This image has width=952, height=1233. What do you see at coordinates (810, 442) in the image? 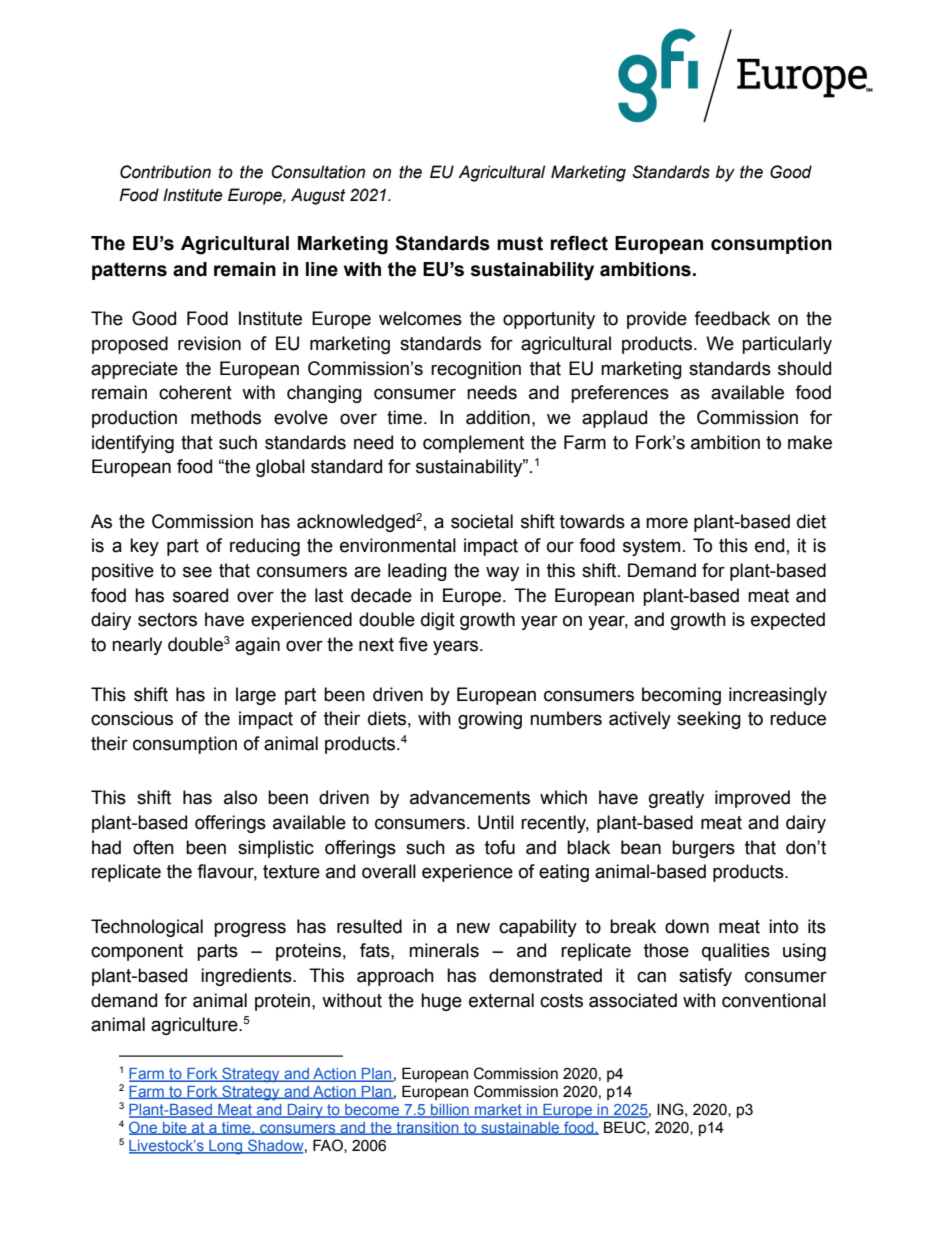
I see `make` at bounding box center [810, 442].
